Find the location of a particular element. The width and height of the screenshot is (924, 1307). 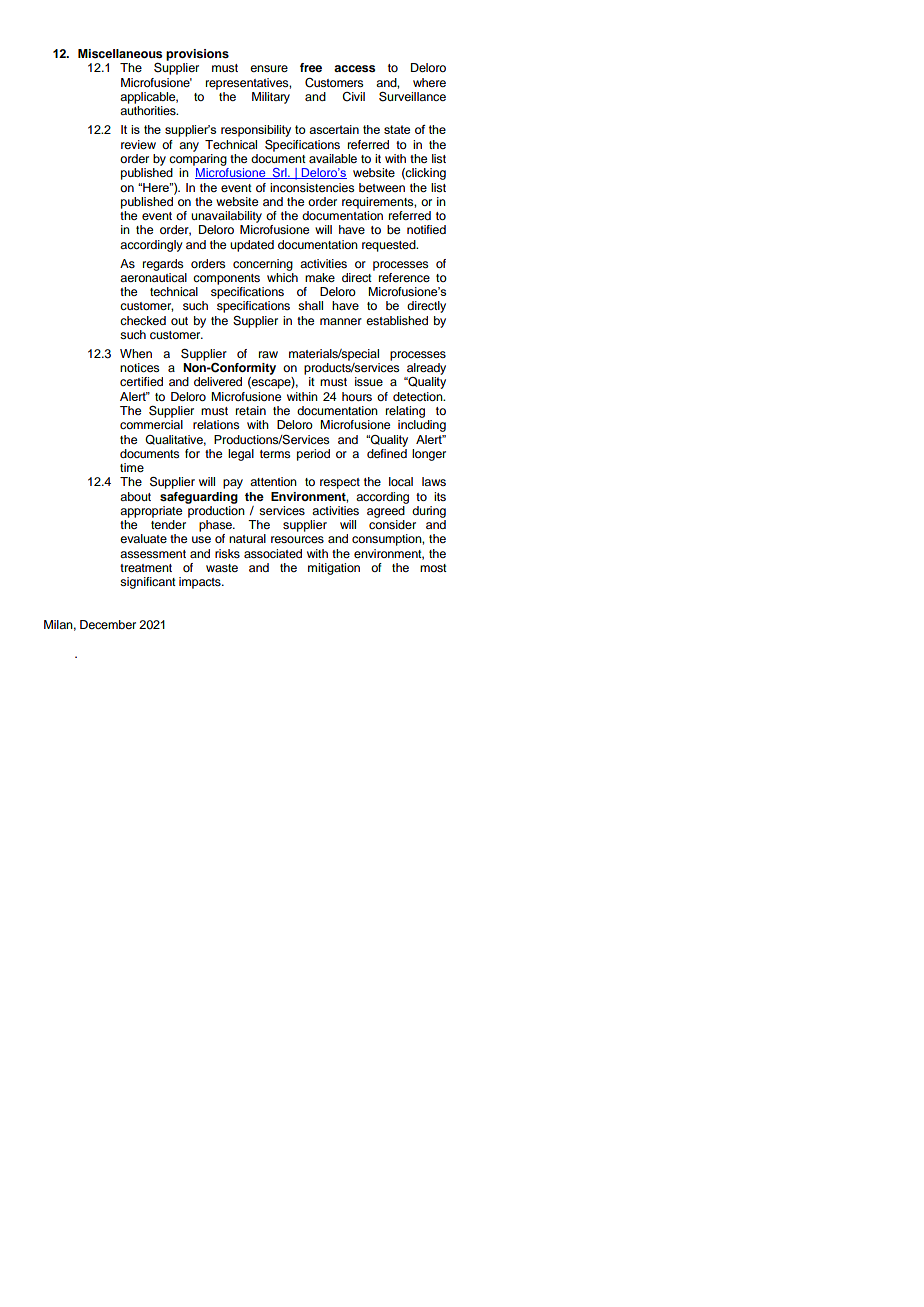

between is located at coordinates (382, 187).
